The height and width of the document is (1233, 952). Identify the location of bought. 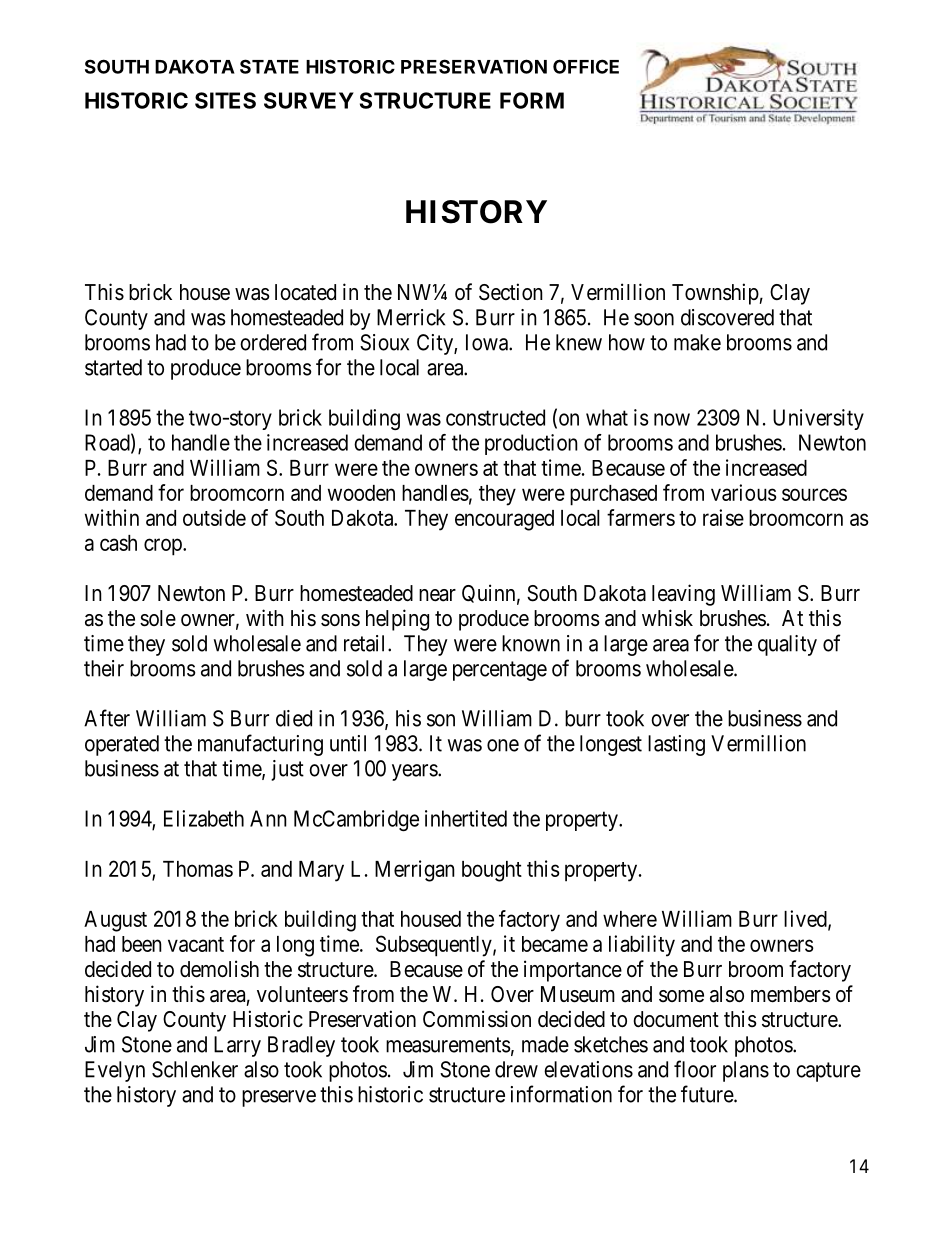
(492, 871).
